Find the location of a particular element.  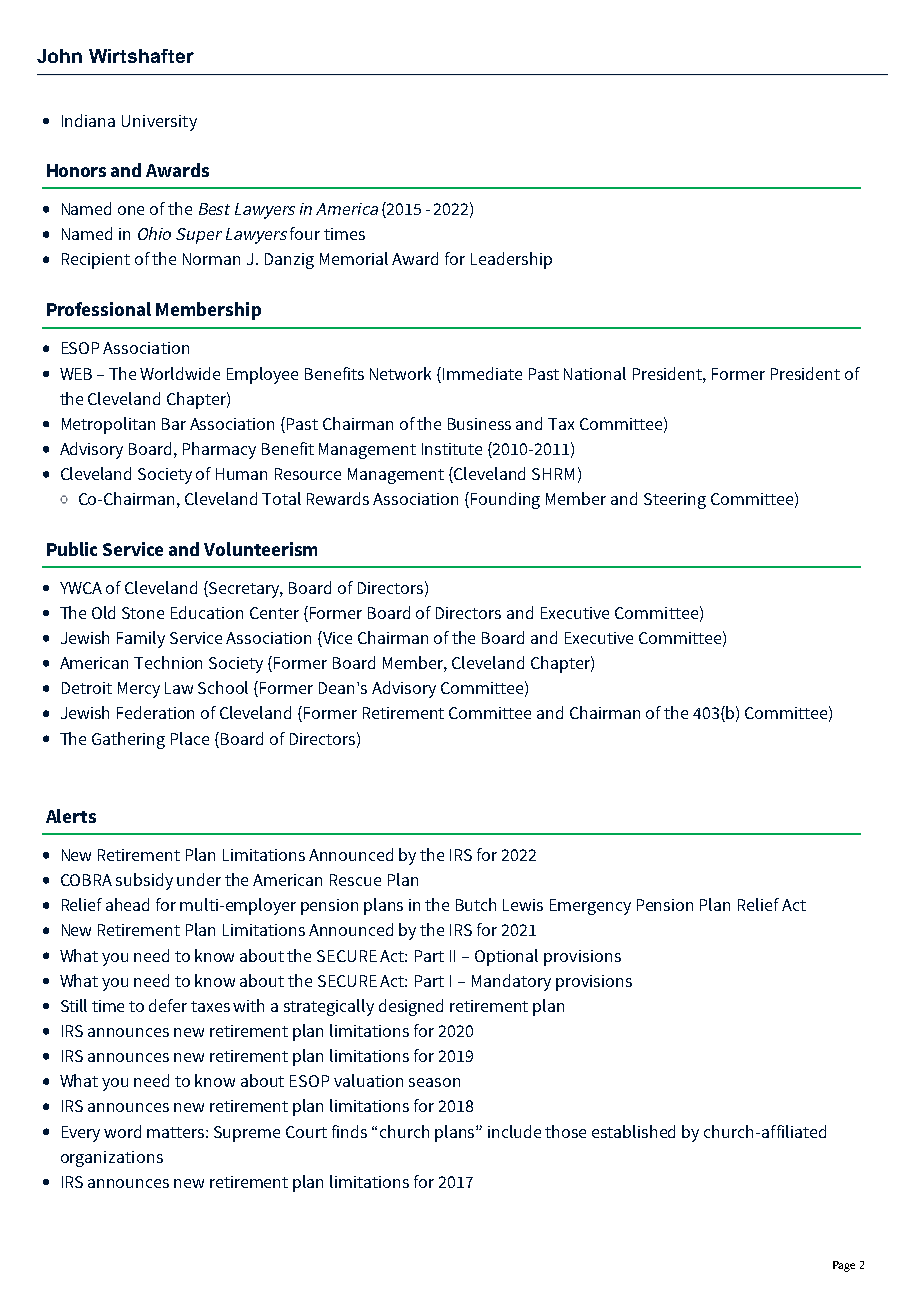

defer is located at coordinates (168, 1005).
